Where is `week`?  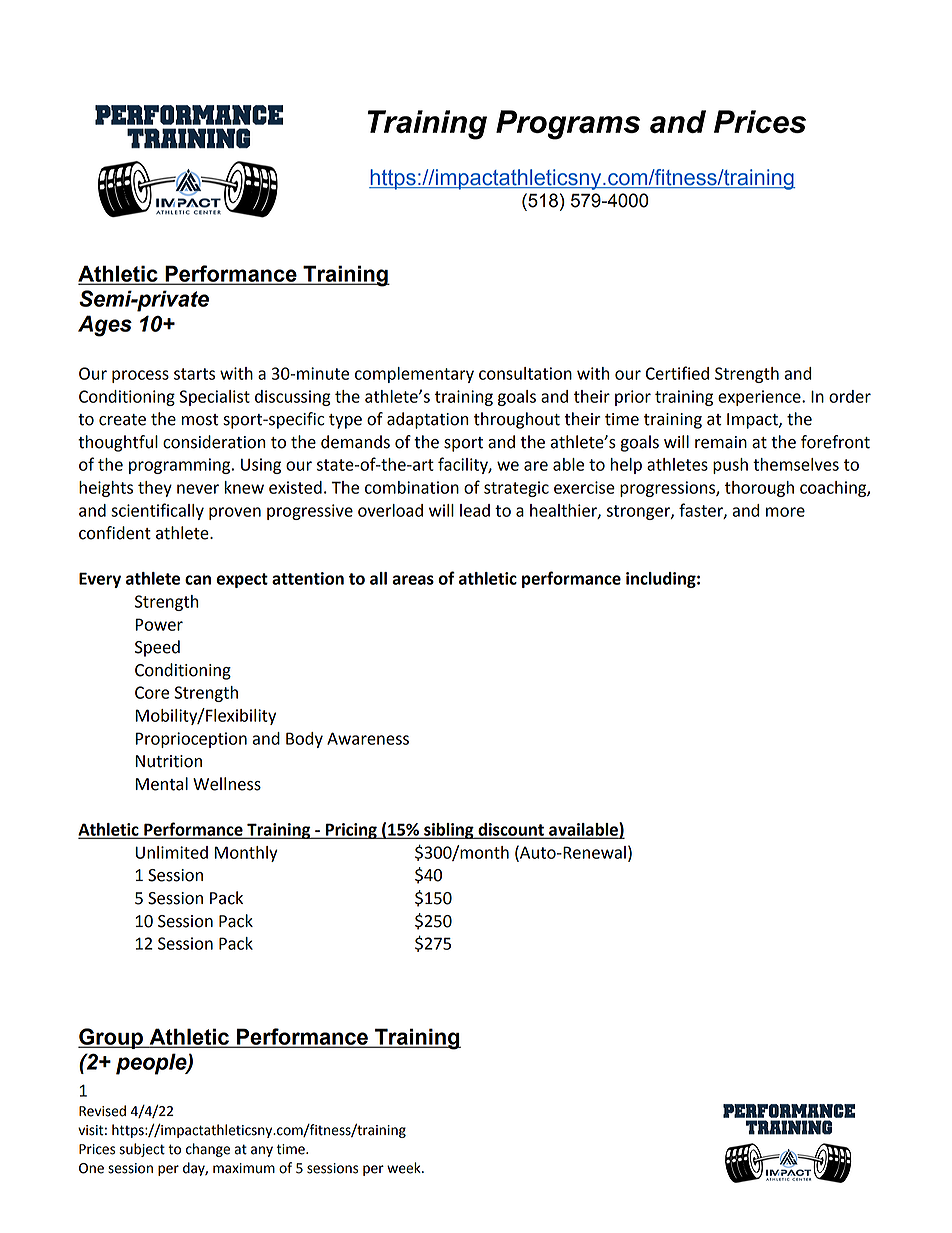
week is located at coordinates (405, 1168).
